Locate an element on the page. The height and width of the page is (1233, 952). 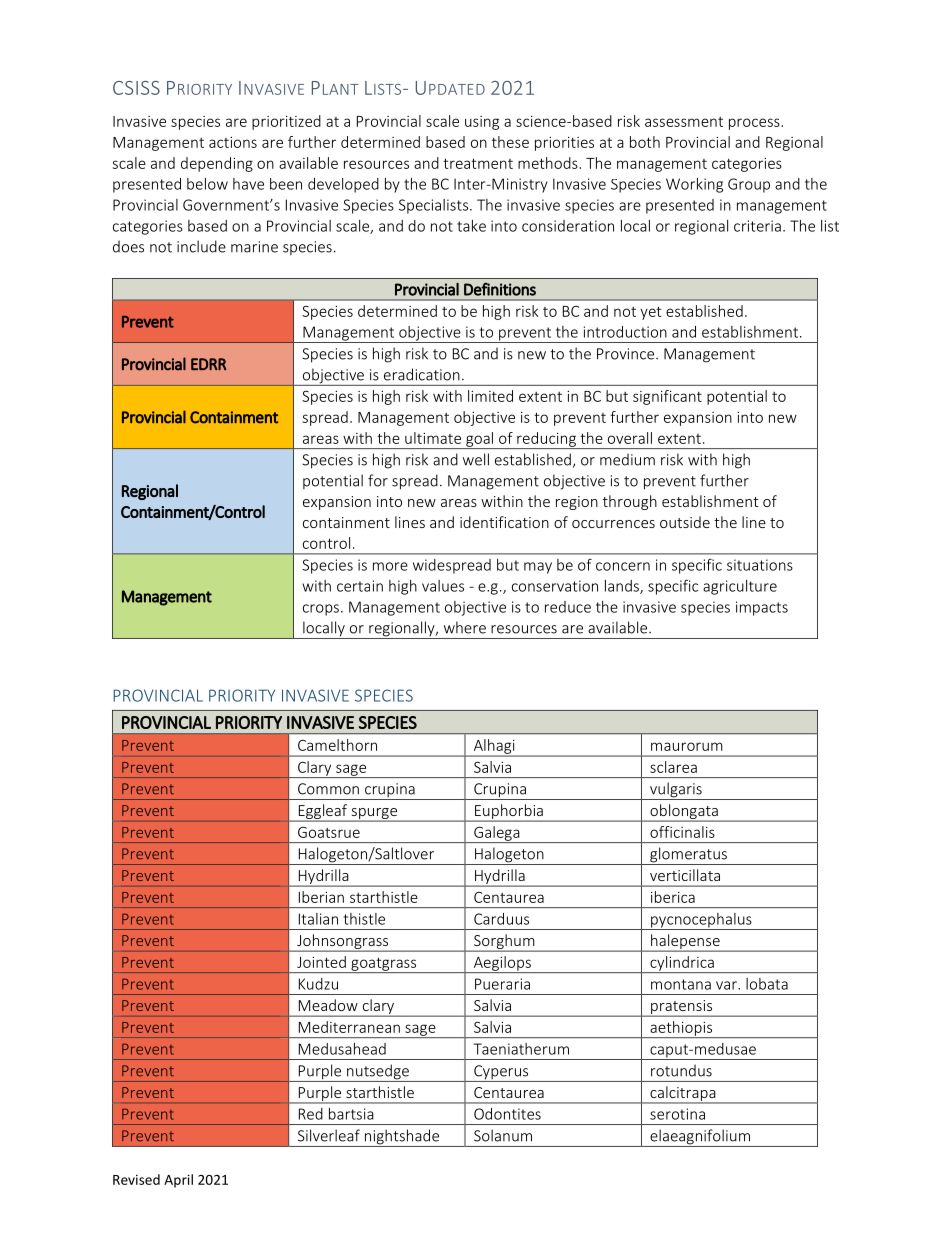
where is located at coordinates (465, 627).
